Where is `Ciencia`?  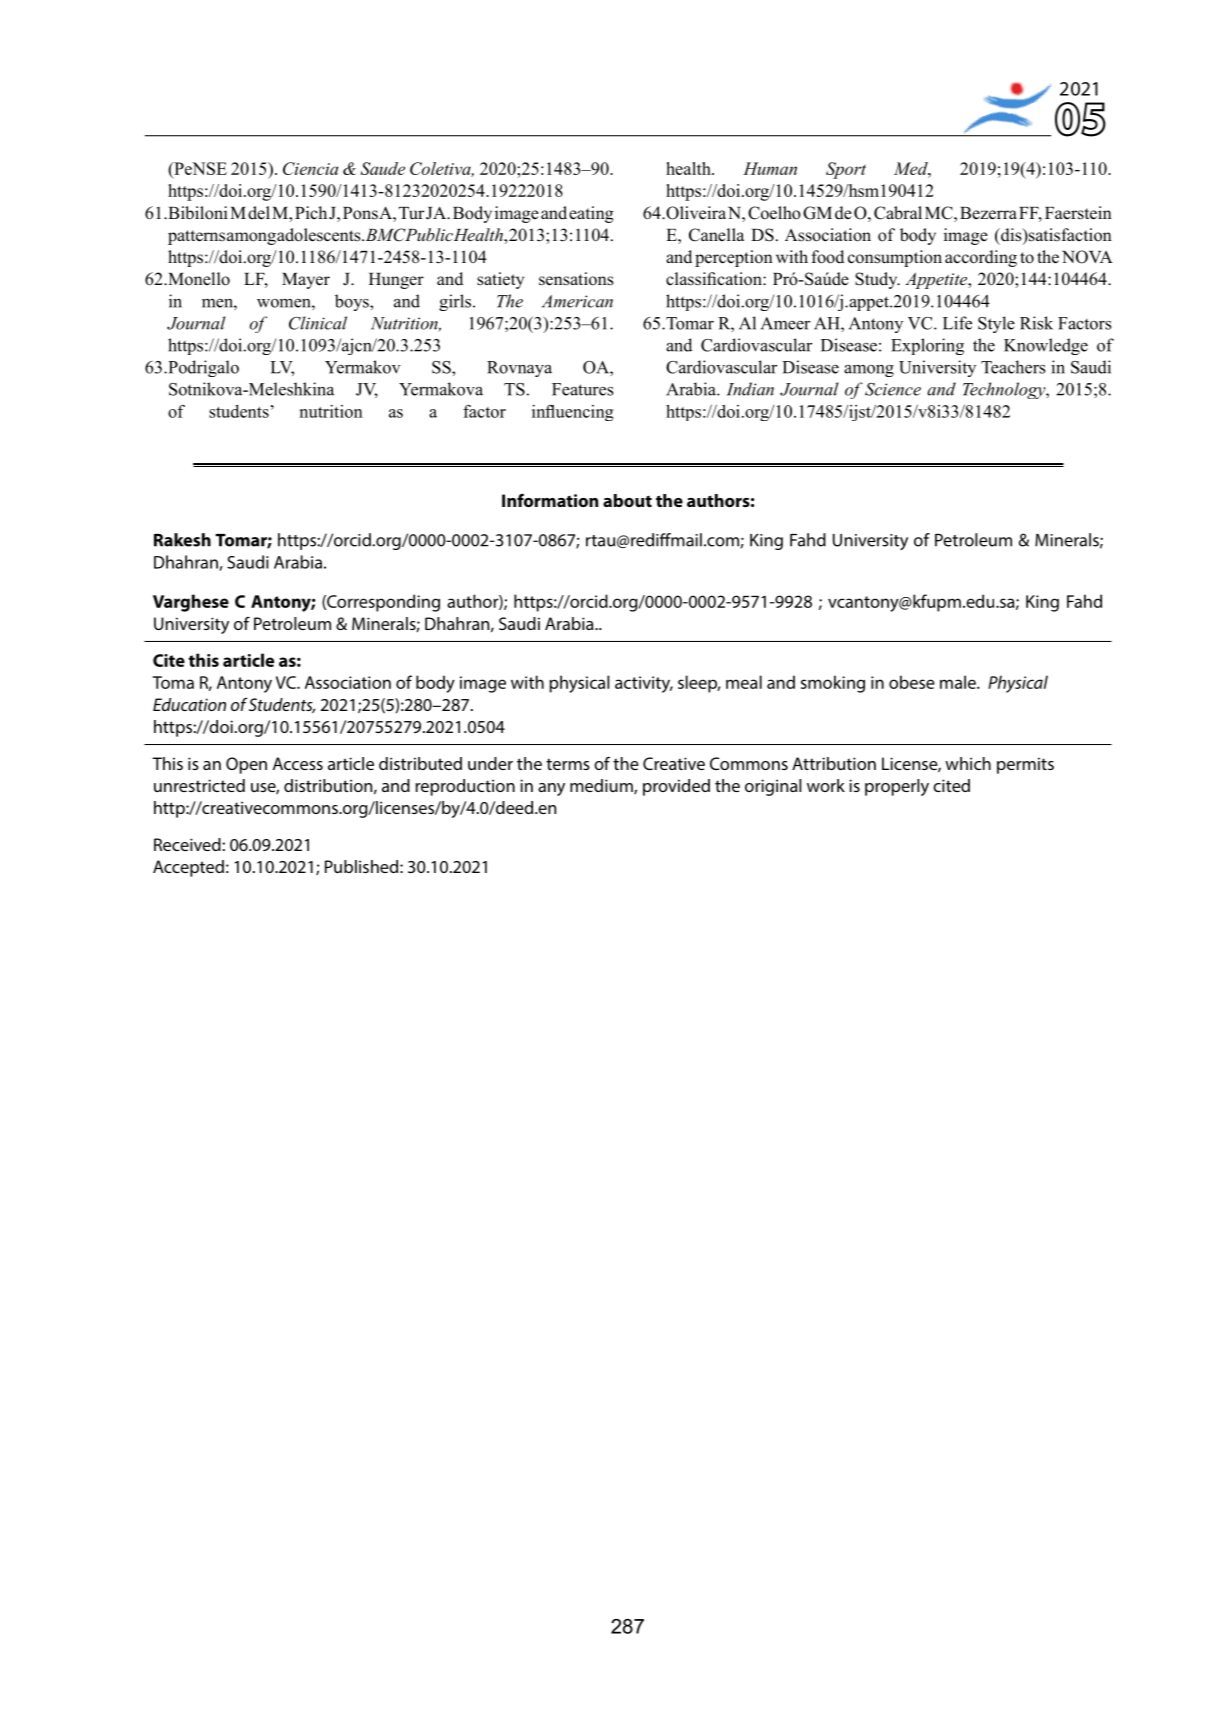 Ciencia is located at coordinates (310, 168).
